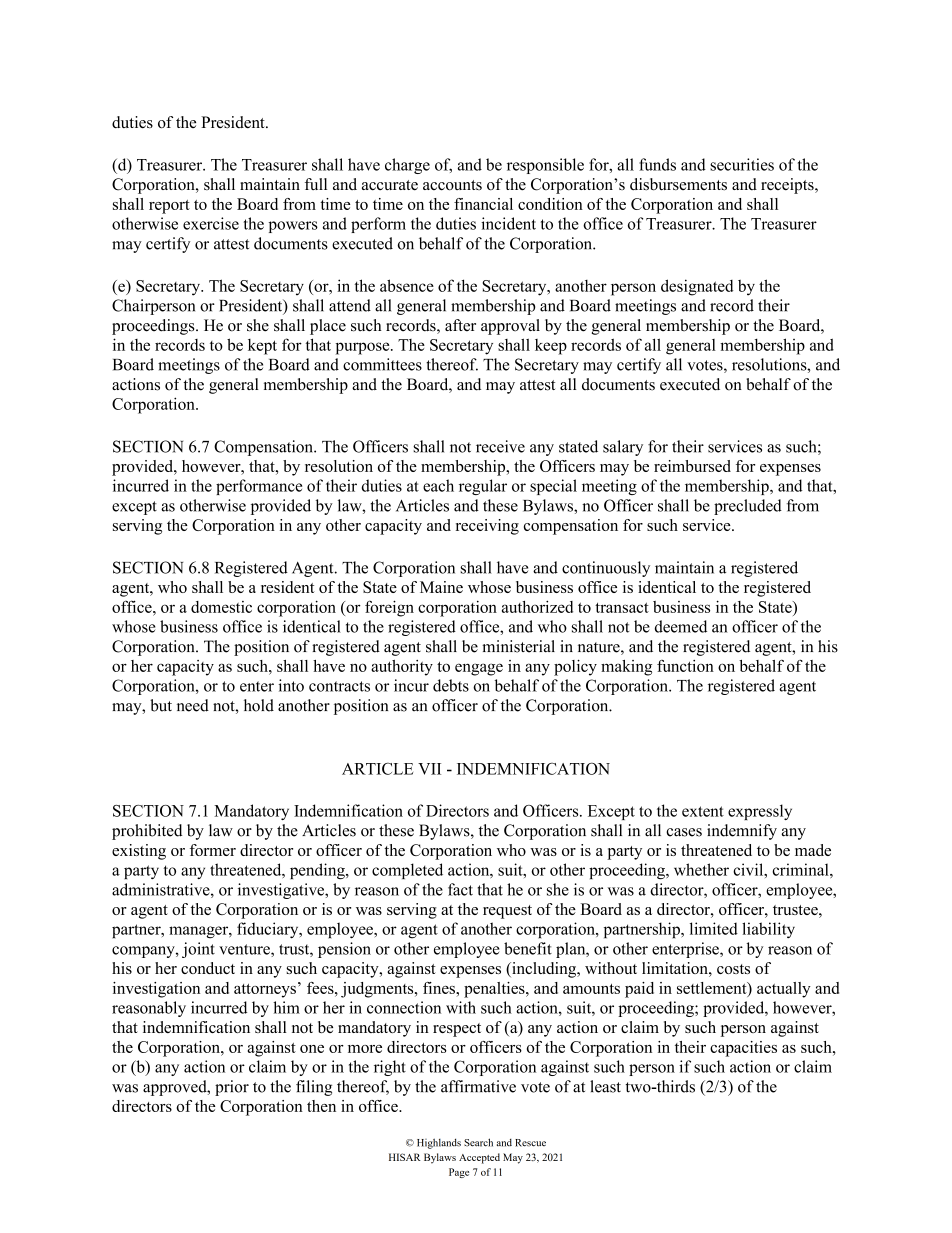 Image resolution: width=952 pixels, height=1233 pixels. Describe the element at coordinates (479, 669) in the document. I see `engage` at that location.
